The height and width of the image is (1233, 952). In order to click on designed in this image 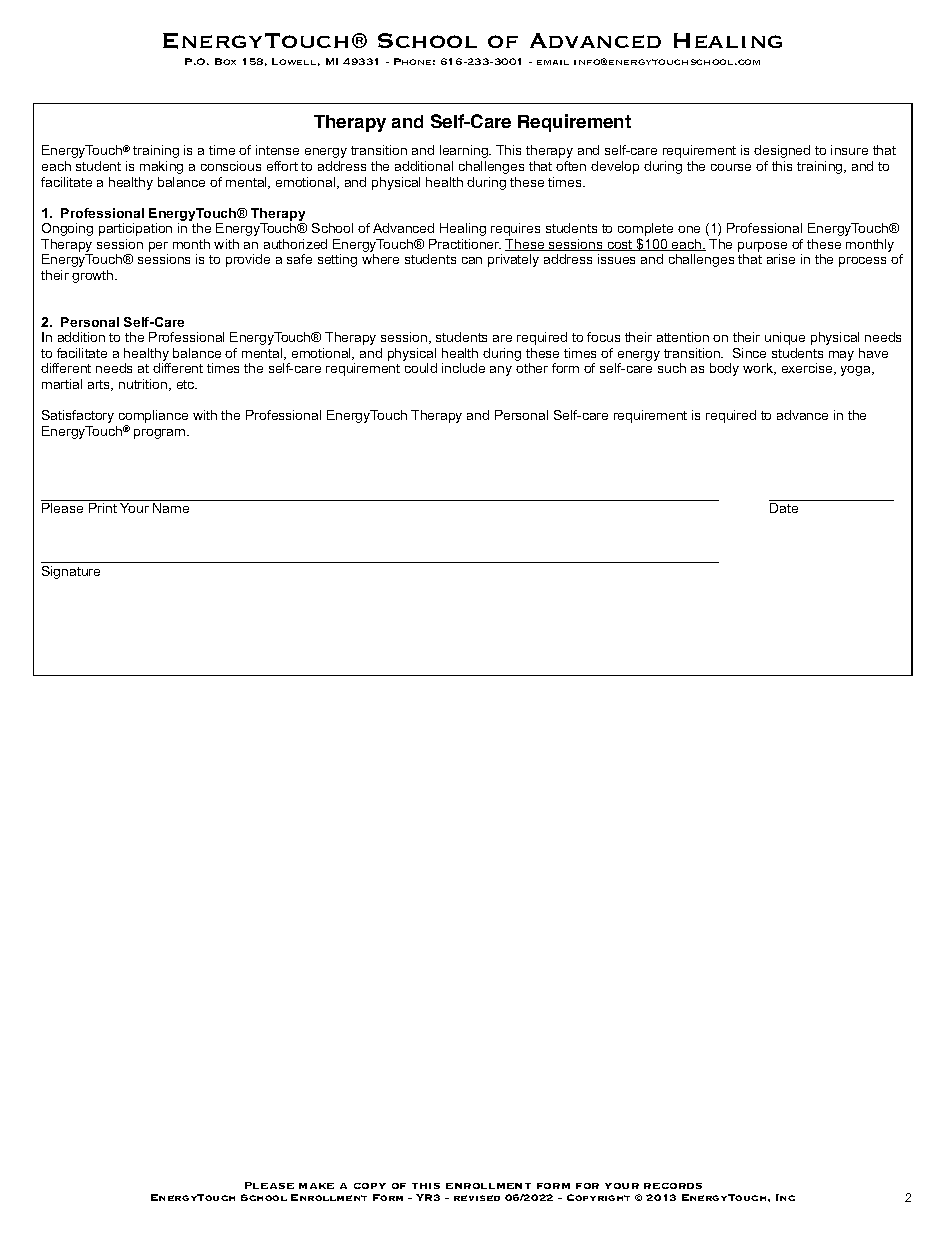, I will do `click(782, 151)`.
